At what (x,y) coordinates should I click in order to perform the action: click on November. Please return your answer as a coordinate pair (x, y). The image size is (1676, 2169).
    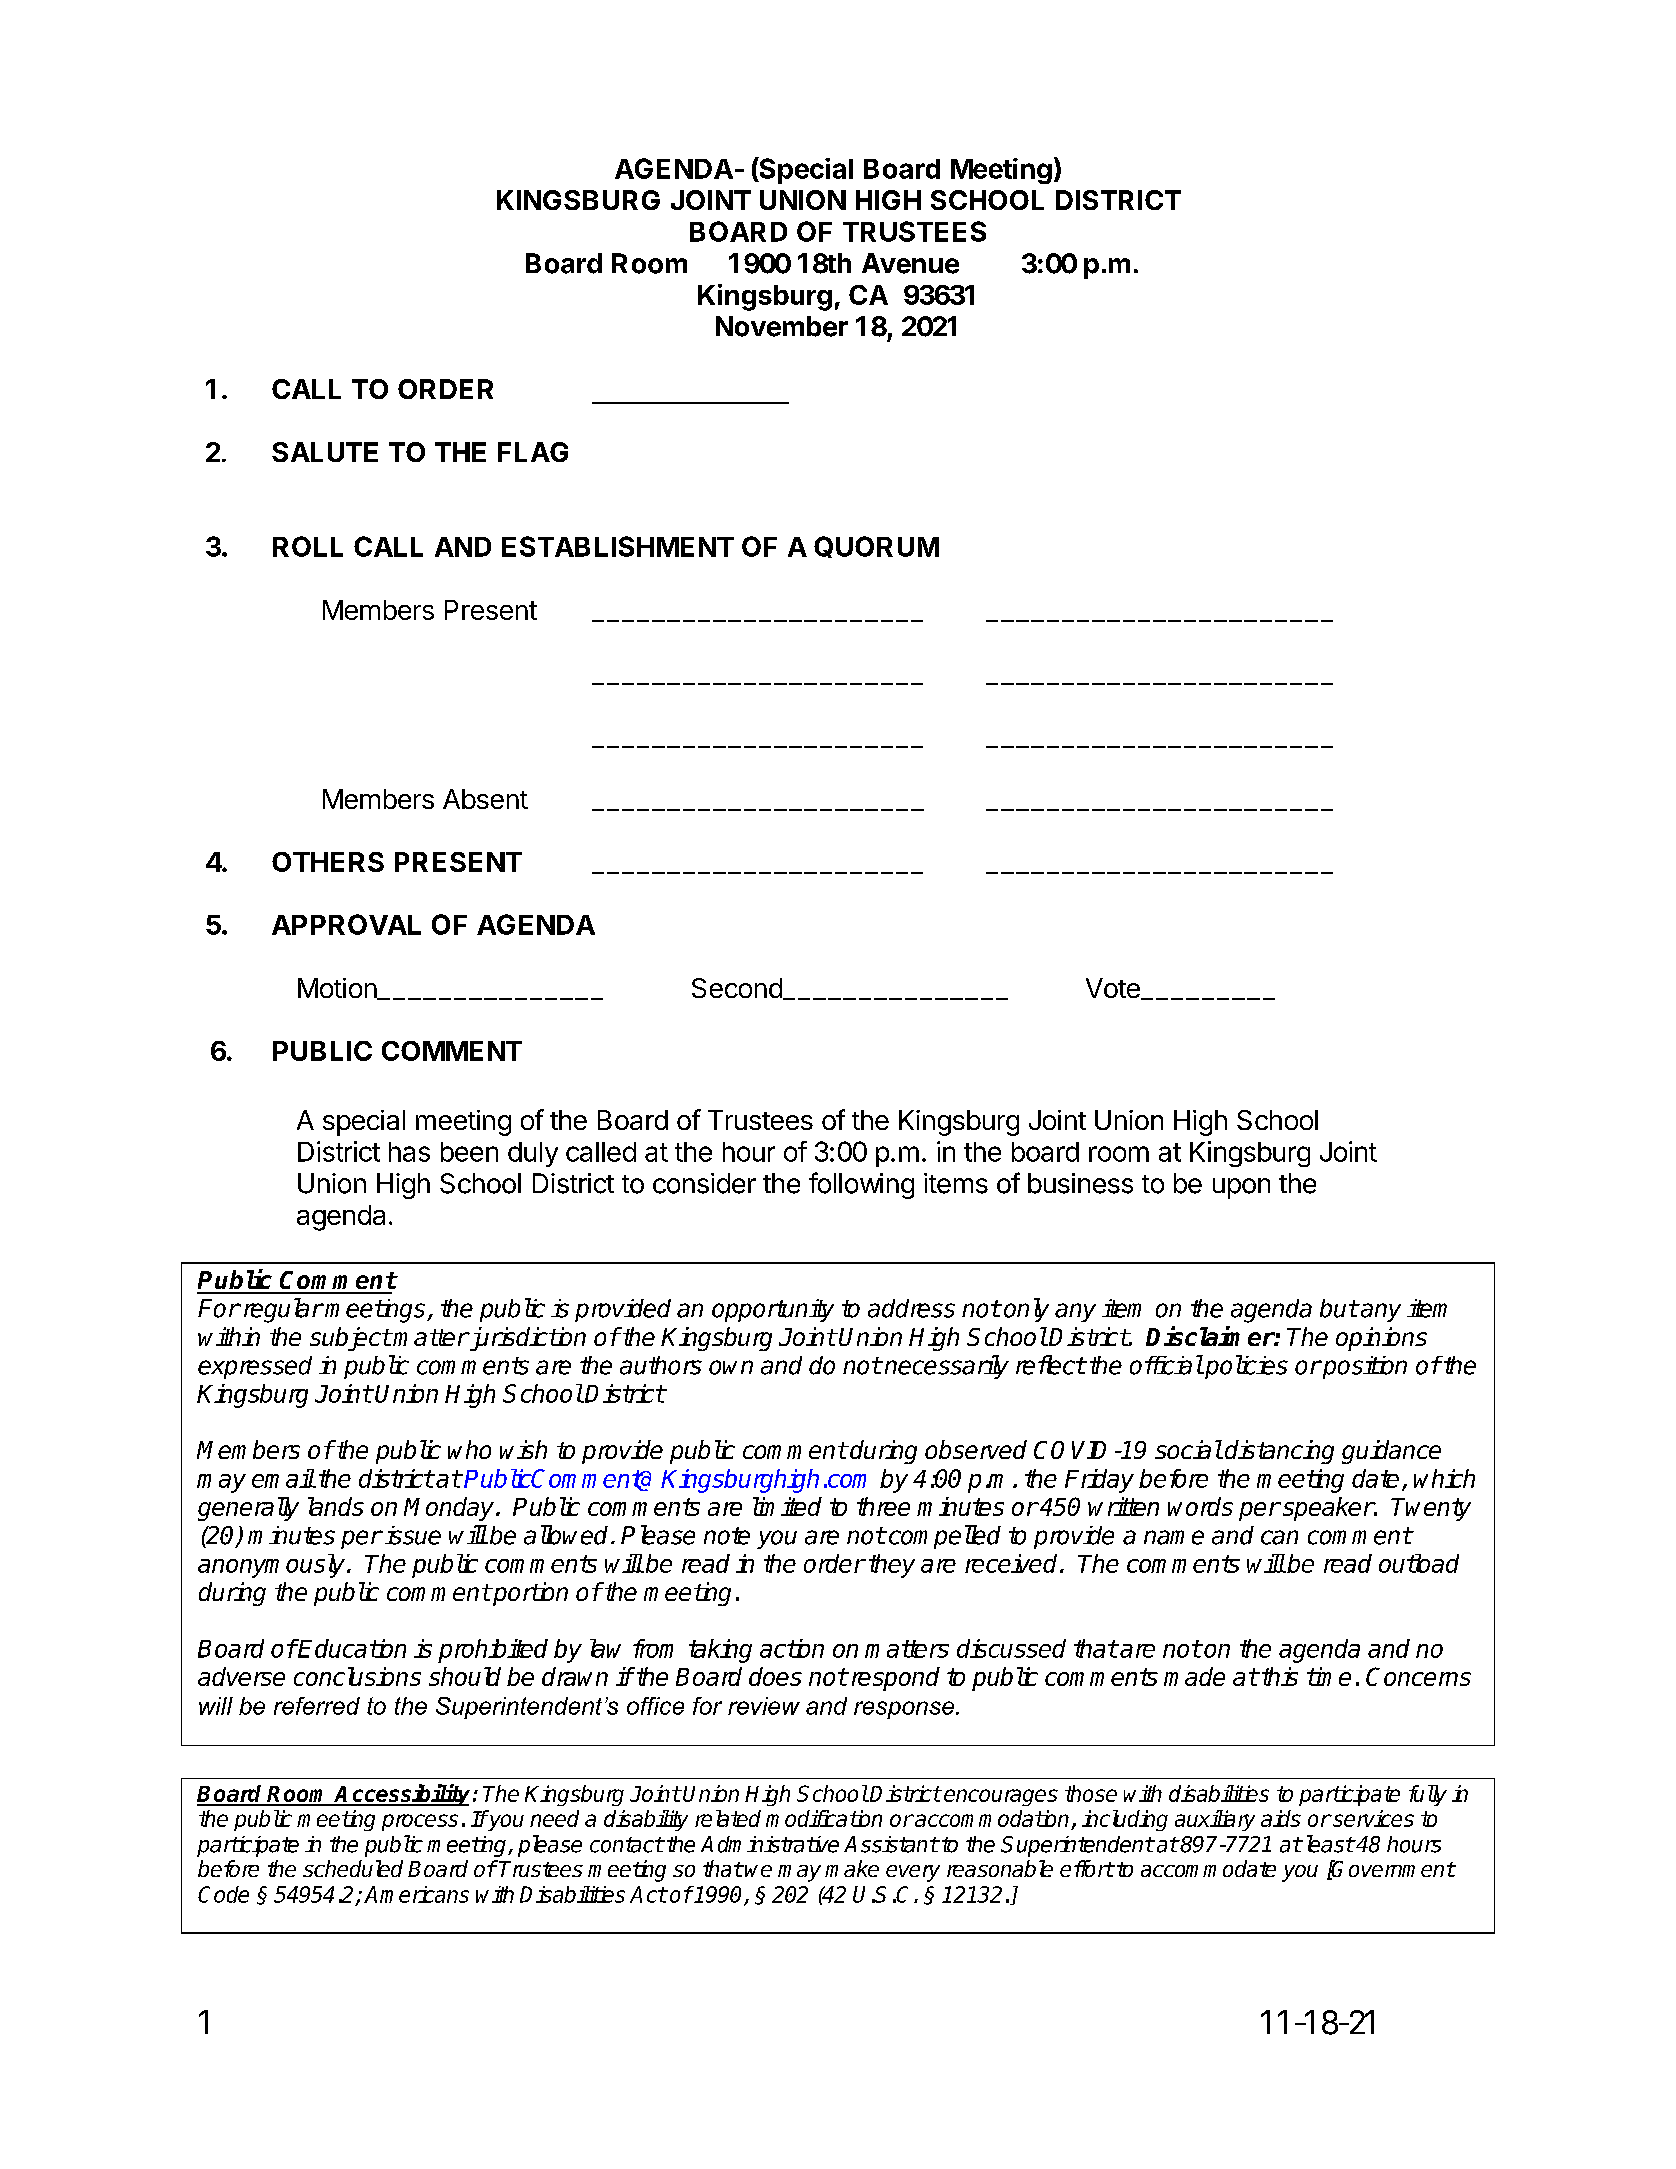
    Looking at the image, I should click on (782, 326).
